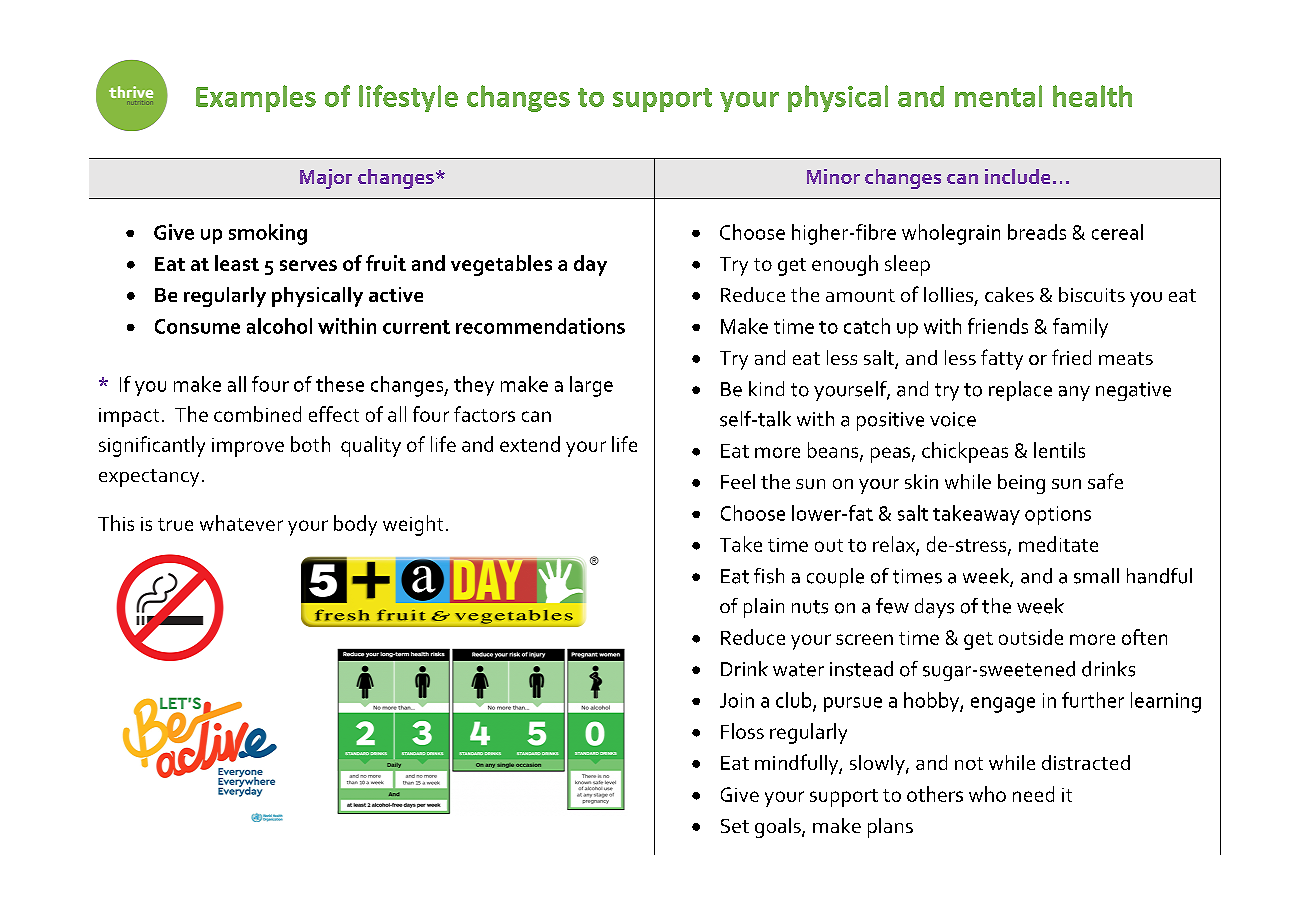 This screenshot has width=1308, height=924. I want to click on Examples, so click(256, 98).
